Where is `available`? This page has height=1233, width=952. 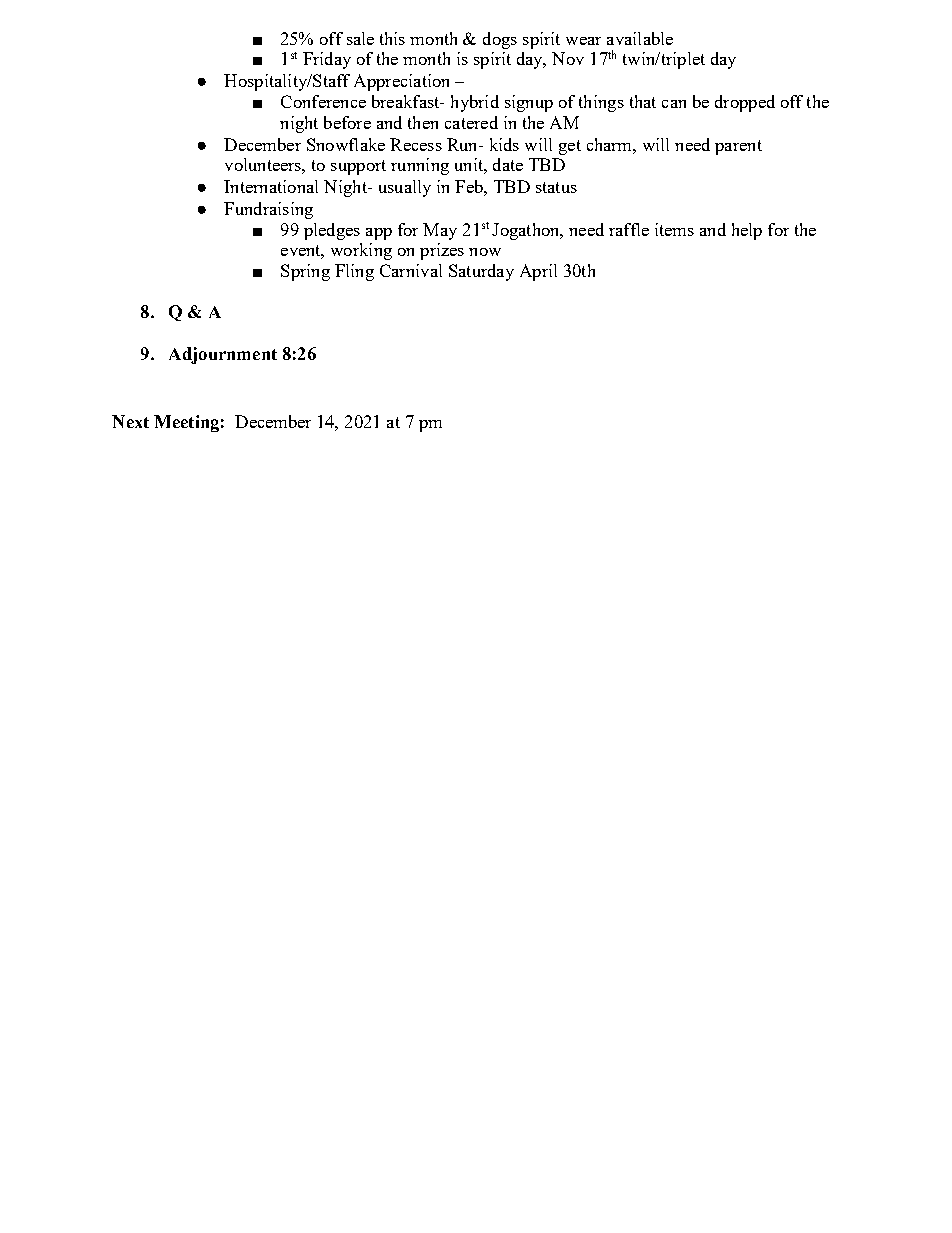 available is located at coordinates (640, 38).
